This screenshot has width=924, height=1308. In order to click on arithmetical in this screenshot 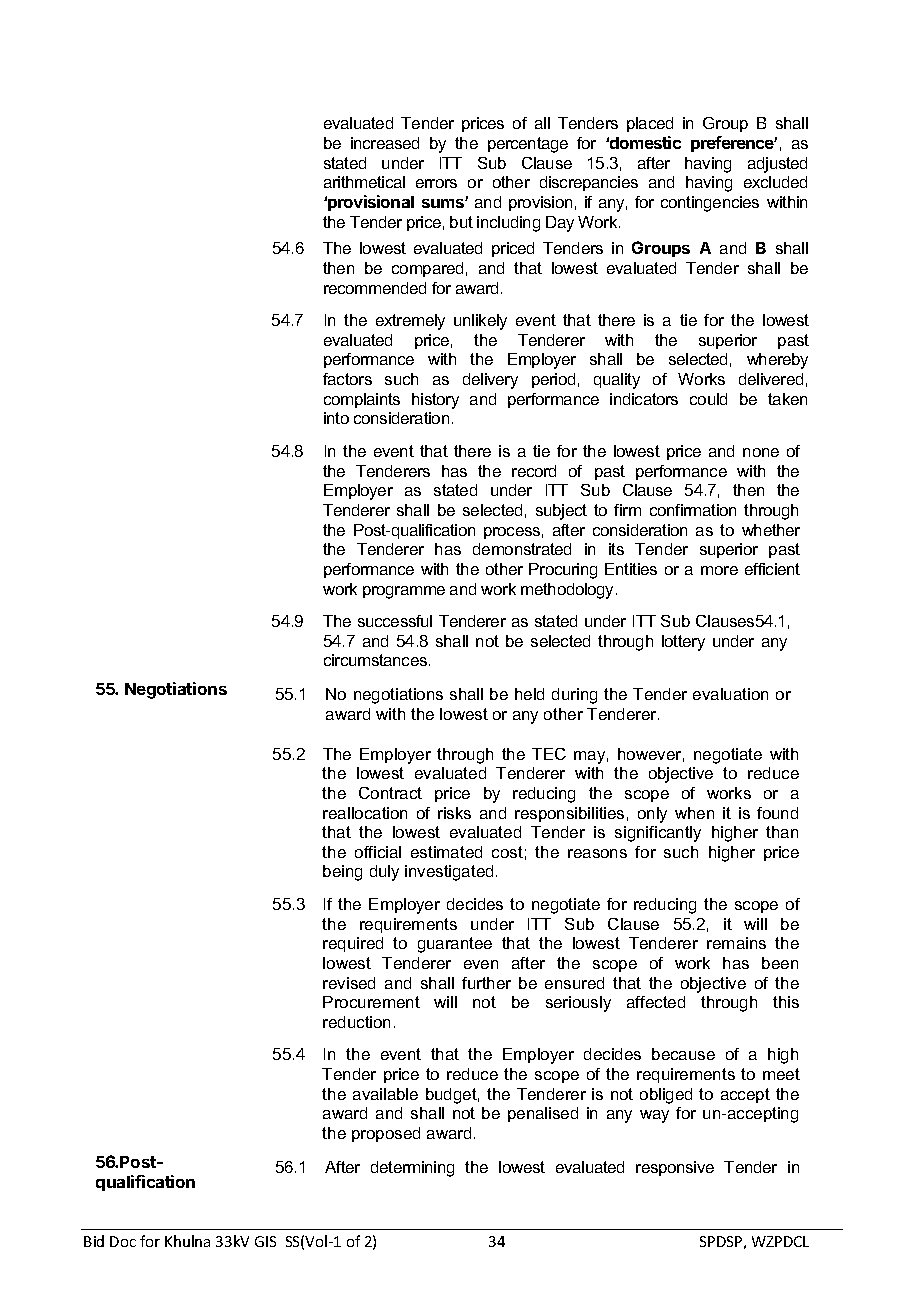, I will do `click(364, 182)`.
